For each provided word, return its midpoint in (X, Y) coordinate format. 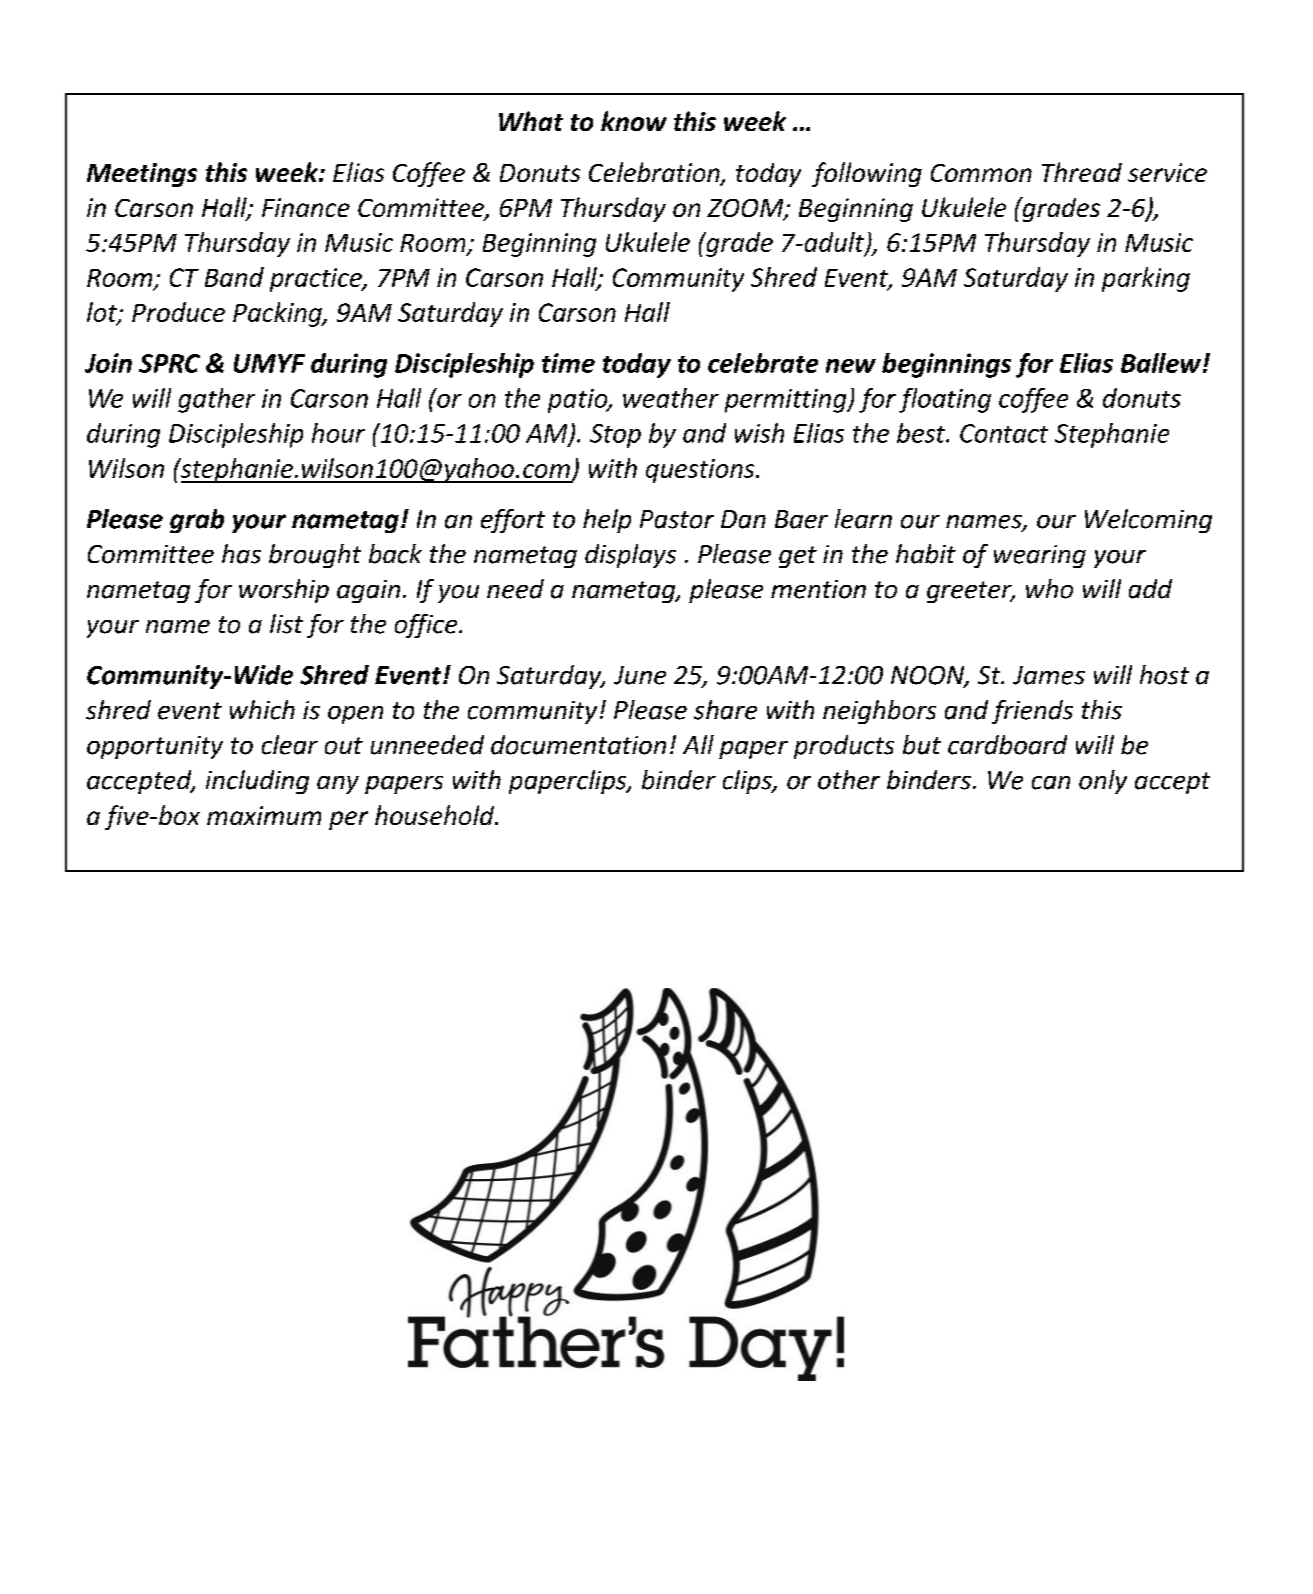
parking (1146, 279)
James (1049, 675)
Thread (1082, 172)
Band (234, 277)
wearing (1040, 556)
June (640, 675)
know (634, 121)
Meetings (142, 175)
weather (671, 398)
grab (197, 521)
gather (216, 400)
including (257, 782)
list (286, 624)
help (607, 521)
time (568, 363)
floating (945, 400)
